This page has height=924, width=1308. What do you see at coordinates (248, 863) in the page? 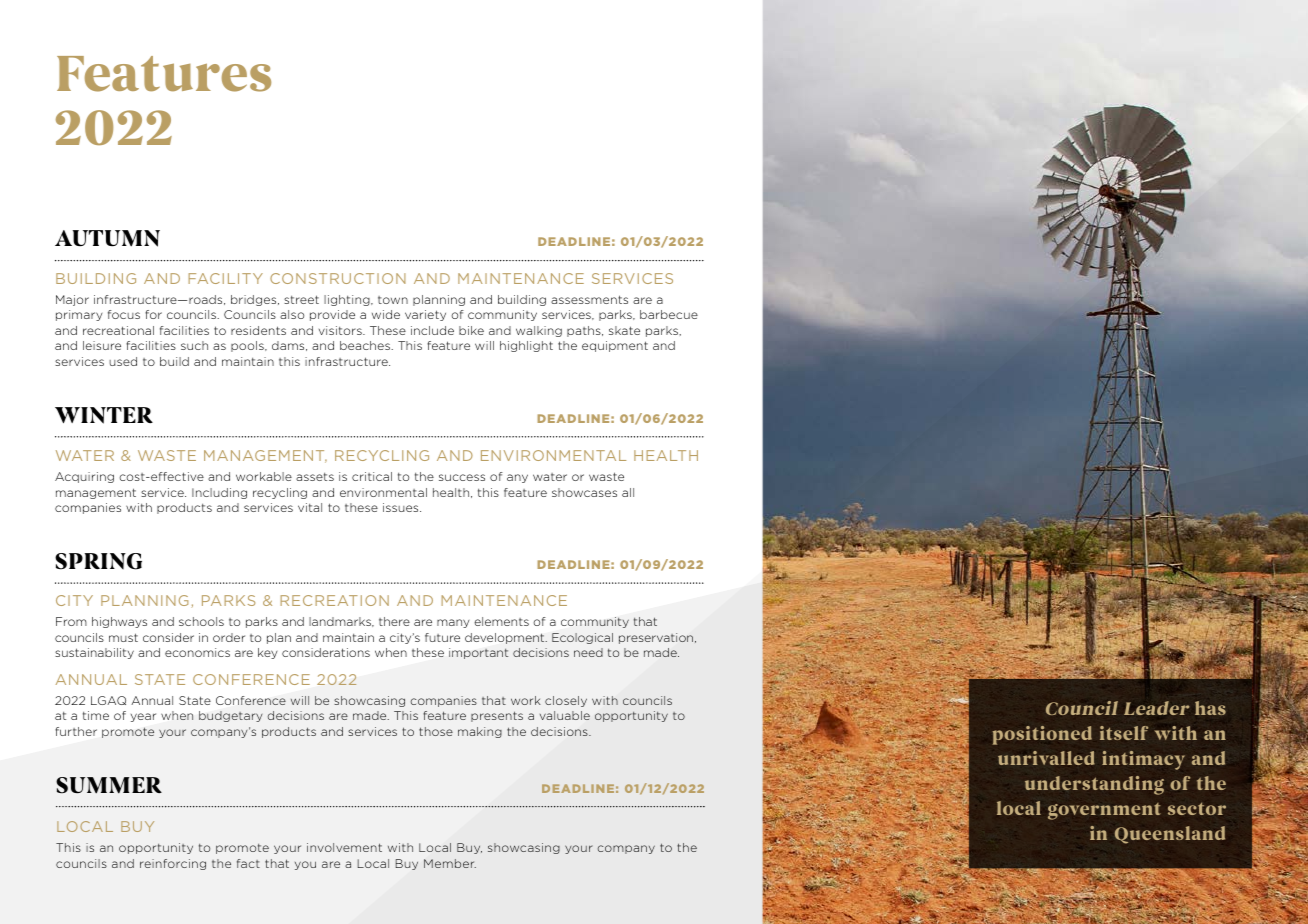
I see `fact` at bounding box center [248, 863].
